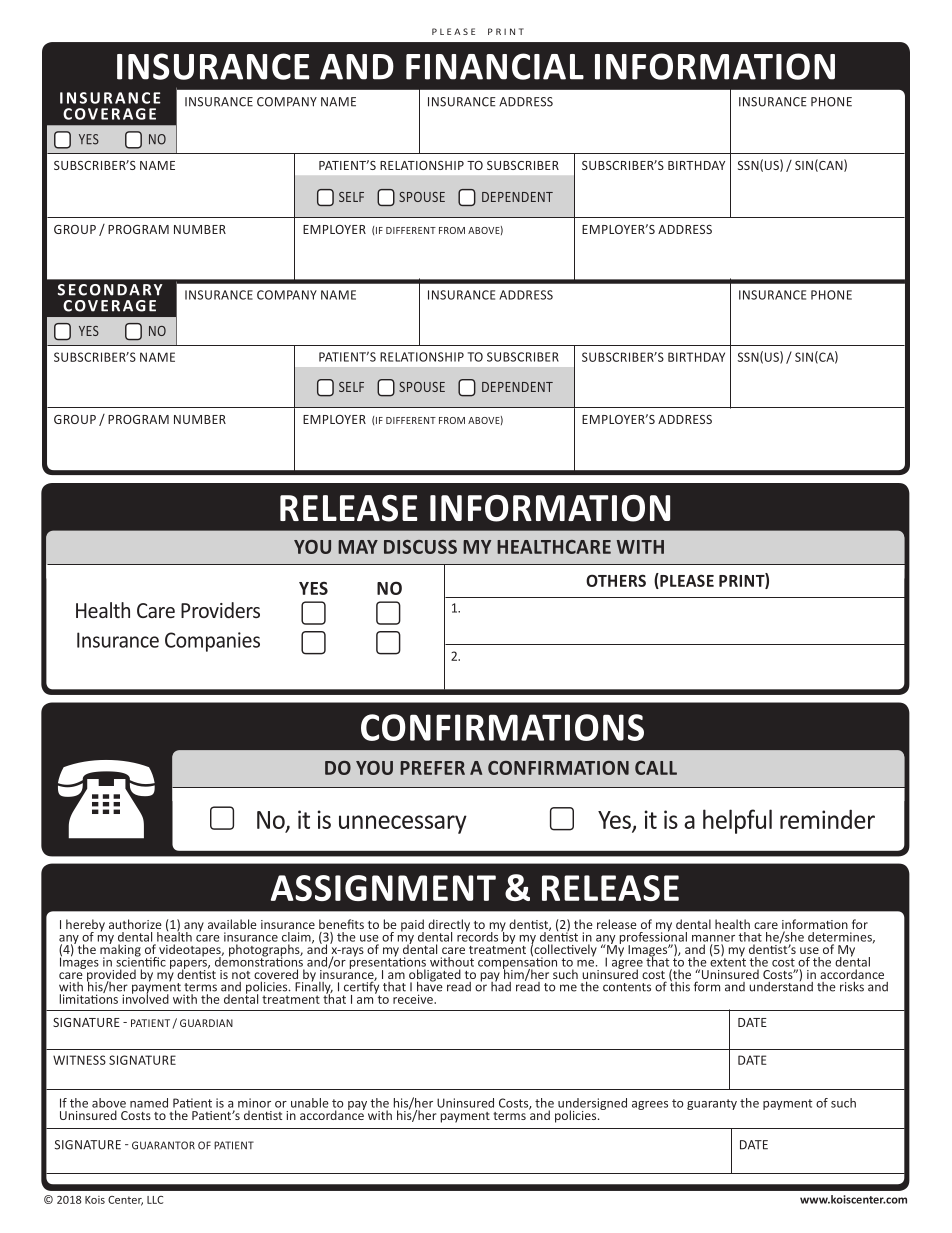 The image size is (952, 1233). Describe the element at coordinates (495, 66) in the screenshot. I see `FINANCIAL` at that location.
